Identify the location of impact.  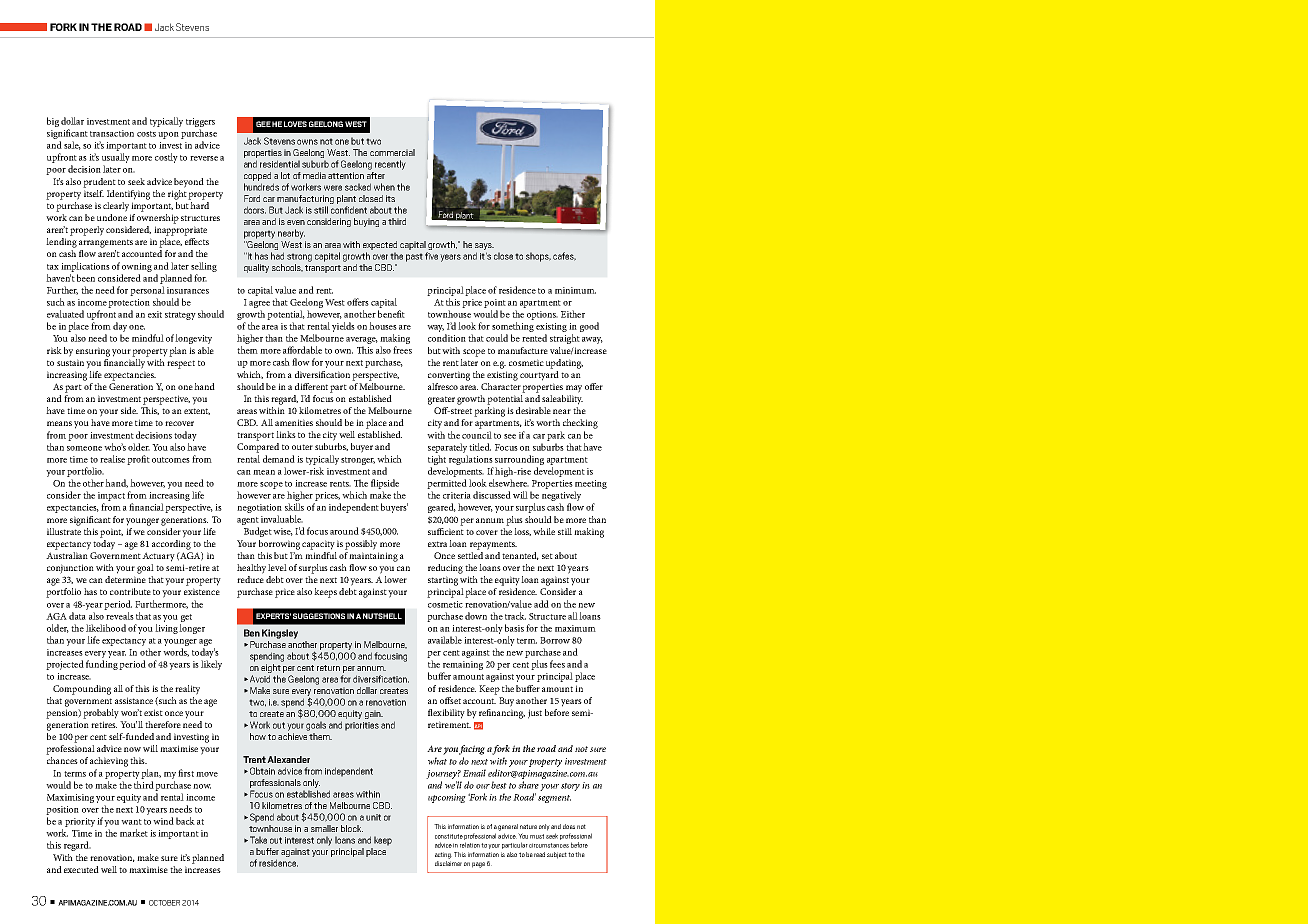
(111, 496).
